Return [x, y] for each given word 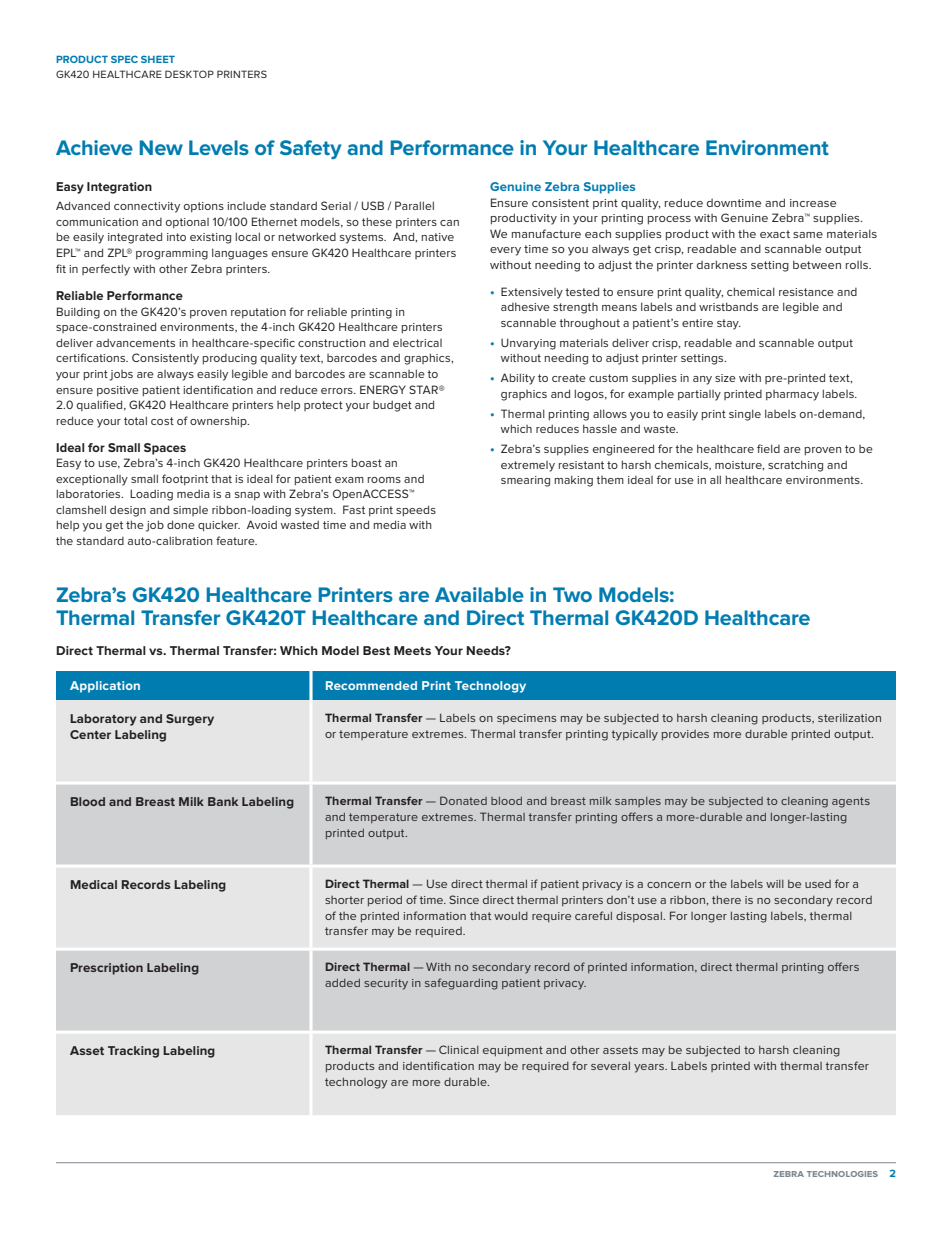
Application [105, 687]
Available [479, 594]
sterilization [849, 718]
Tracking [133, 1052]
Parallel [414, 205]
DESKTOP [189, 74]
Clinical [459, 1049]
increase [813, 203]
